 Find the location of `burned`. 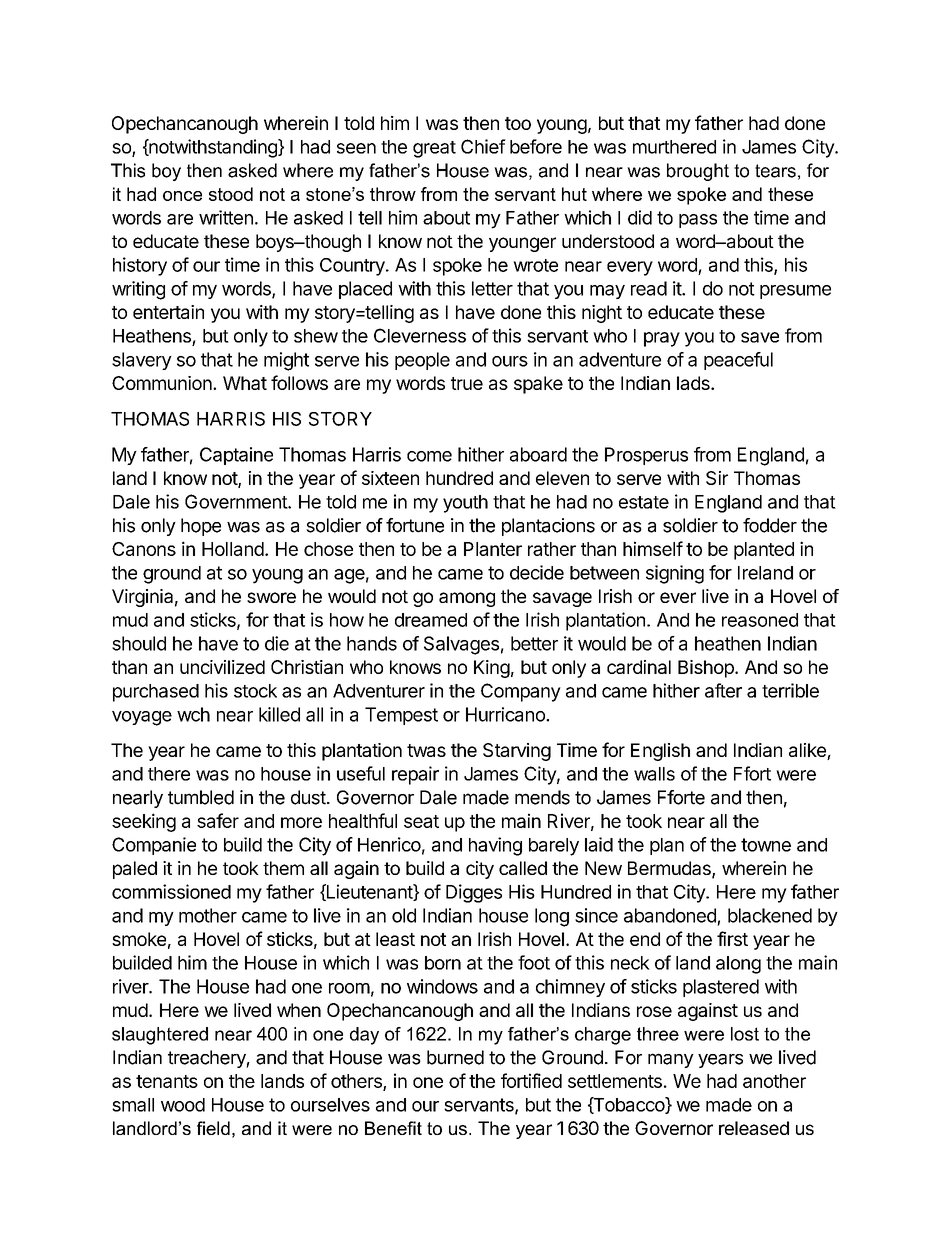

burned is located at coordinates (455, 1057).
